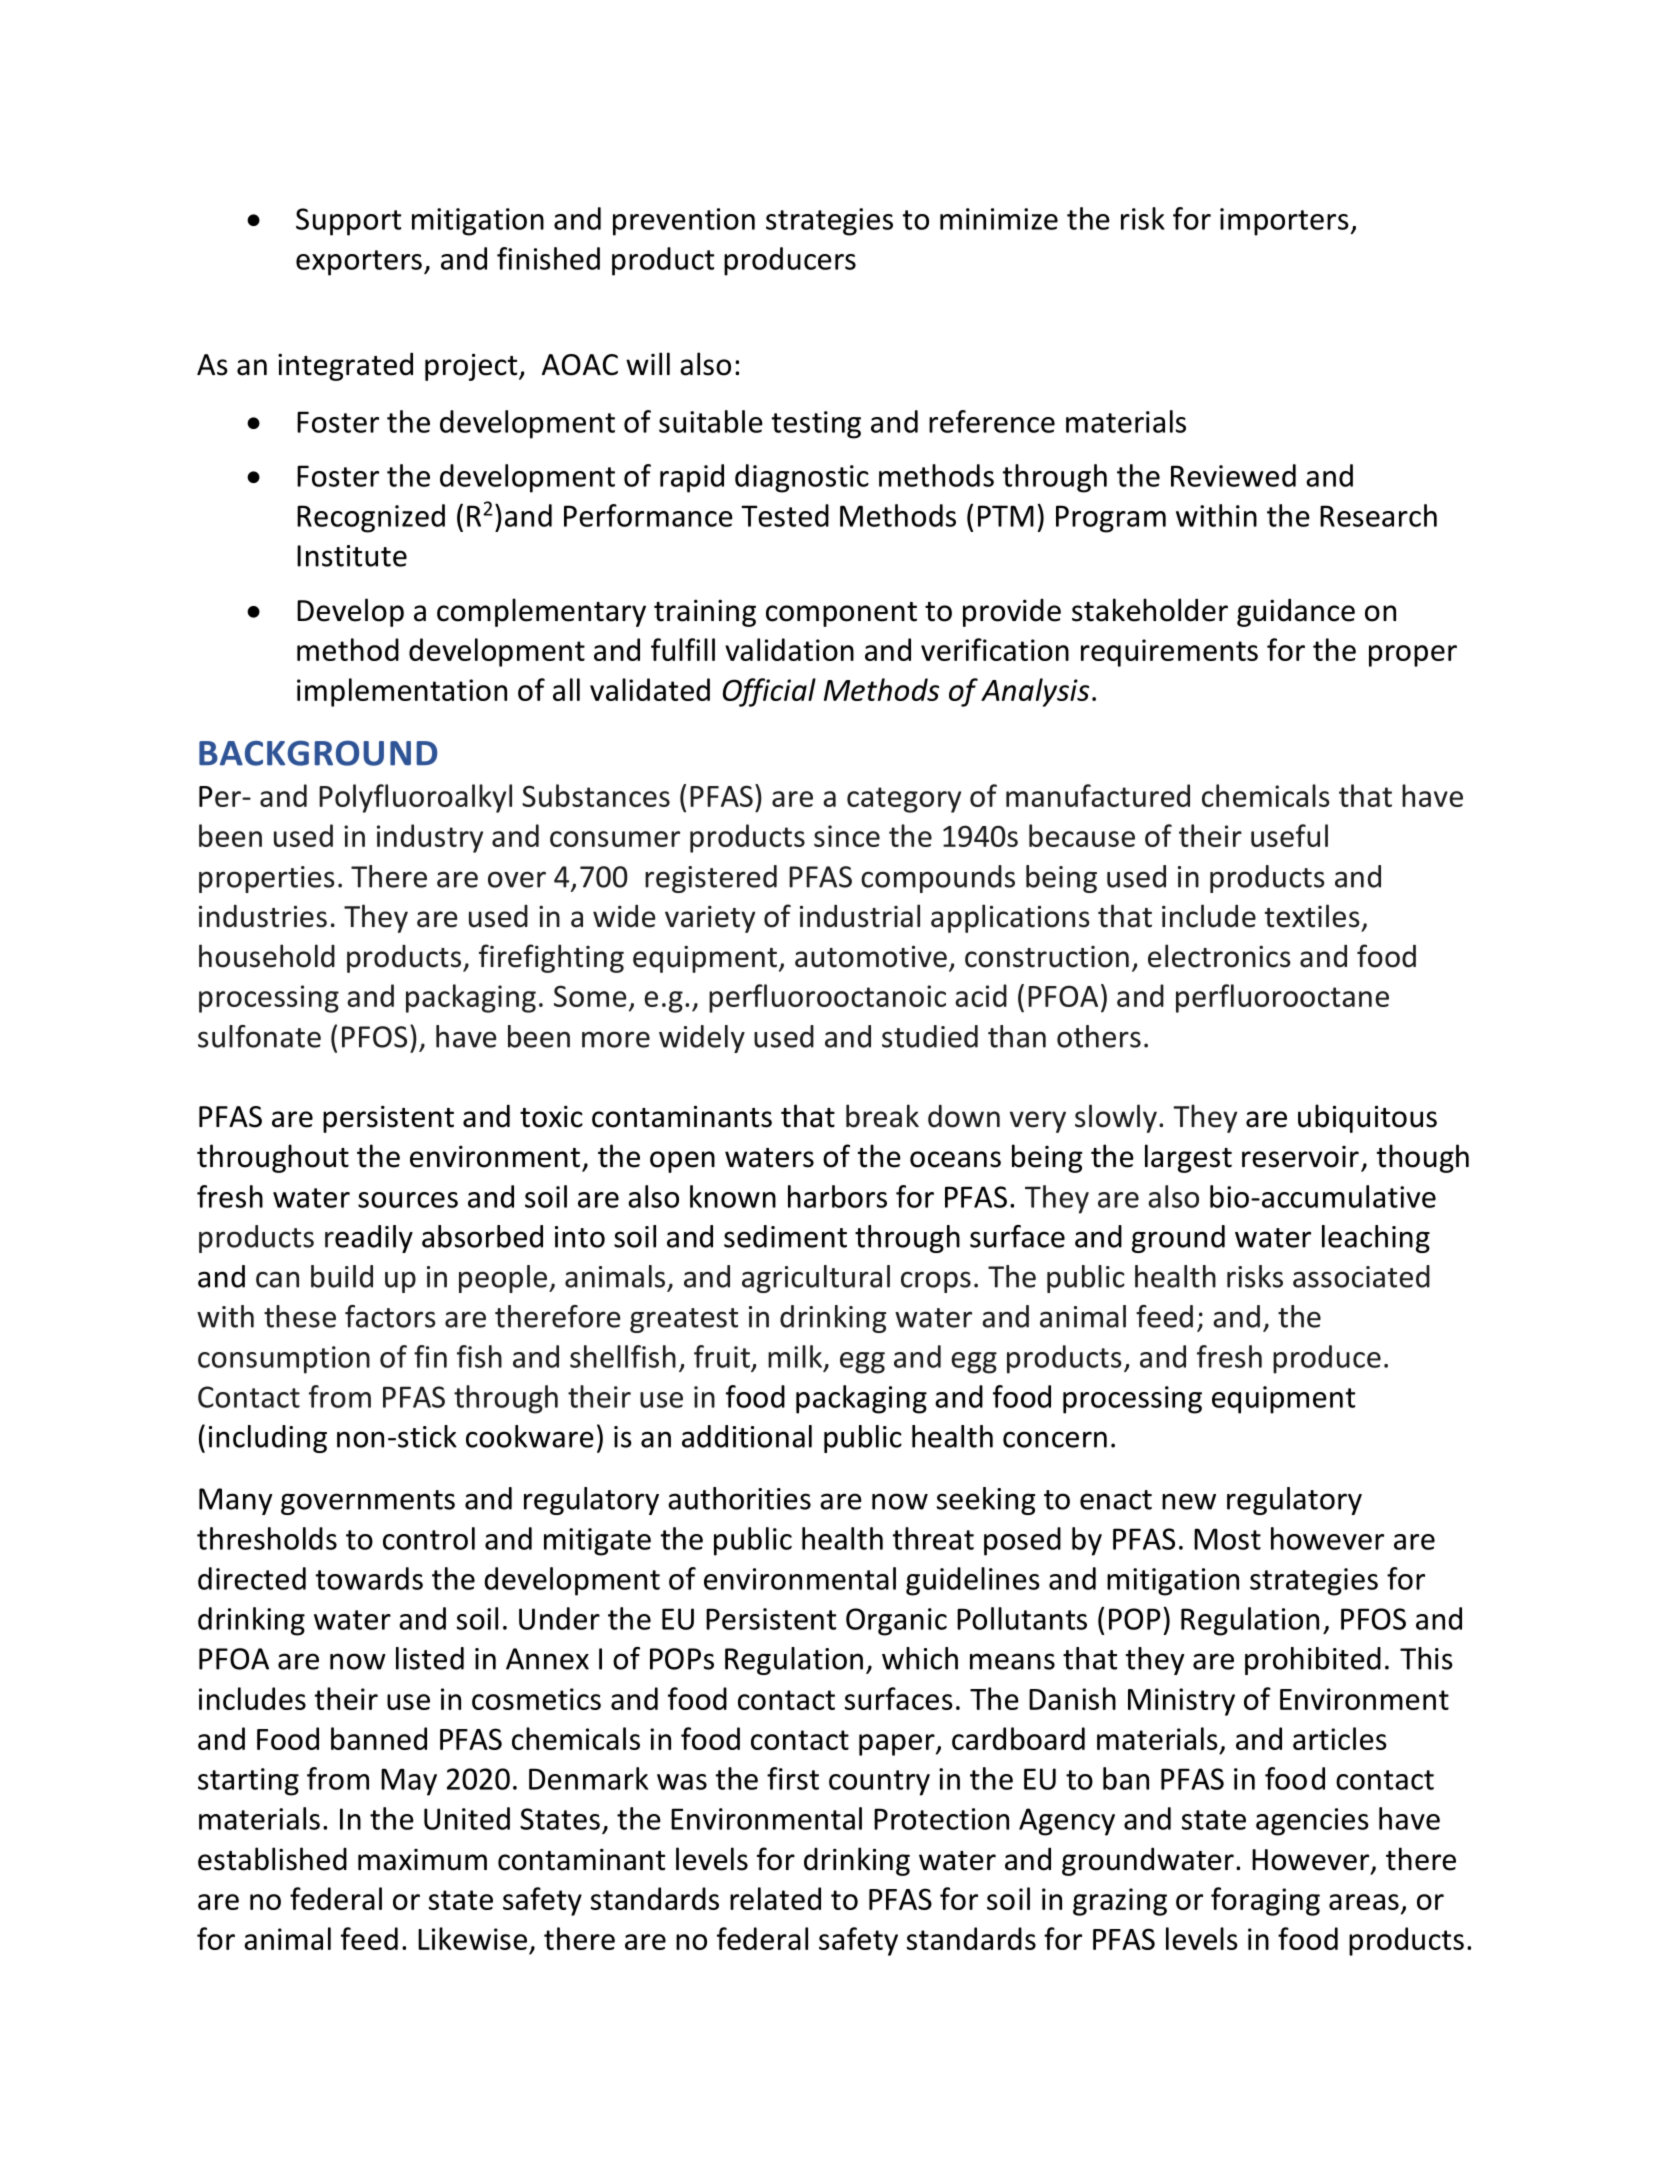 This image has width=1672, height=2164. What do you see at coordinates (402, 692) in the image?
I see `implementation` at bounding box center [402, 692].
